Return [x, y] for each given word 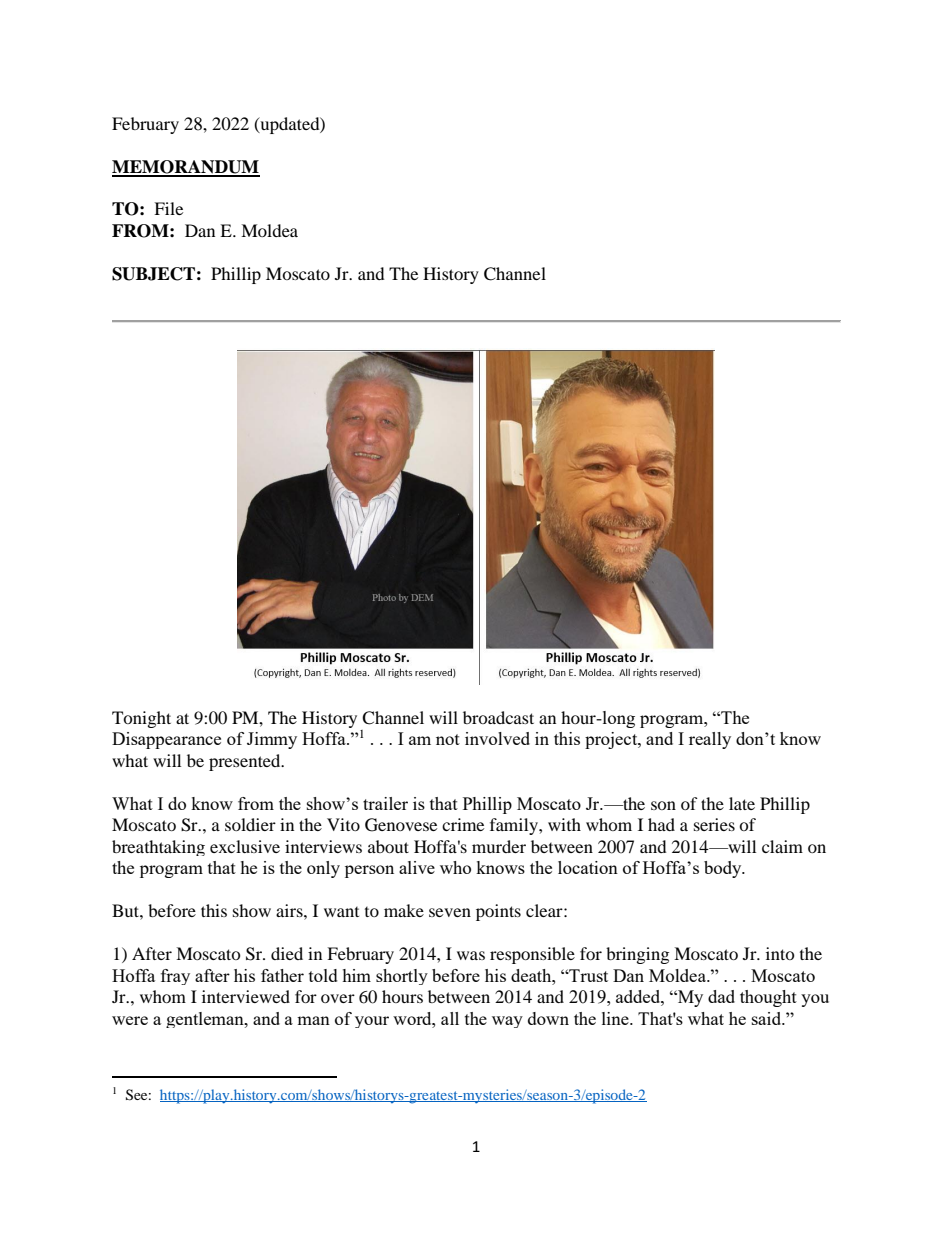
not [448, 739]
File [168, 208]
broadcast [498, 717]
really [710, 740]
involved [497, 738]
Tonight [141, 719]
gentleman [206, 1020]
